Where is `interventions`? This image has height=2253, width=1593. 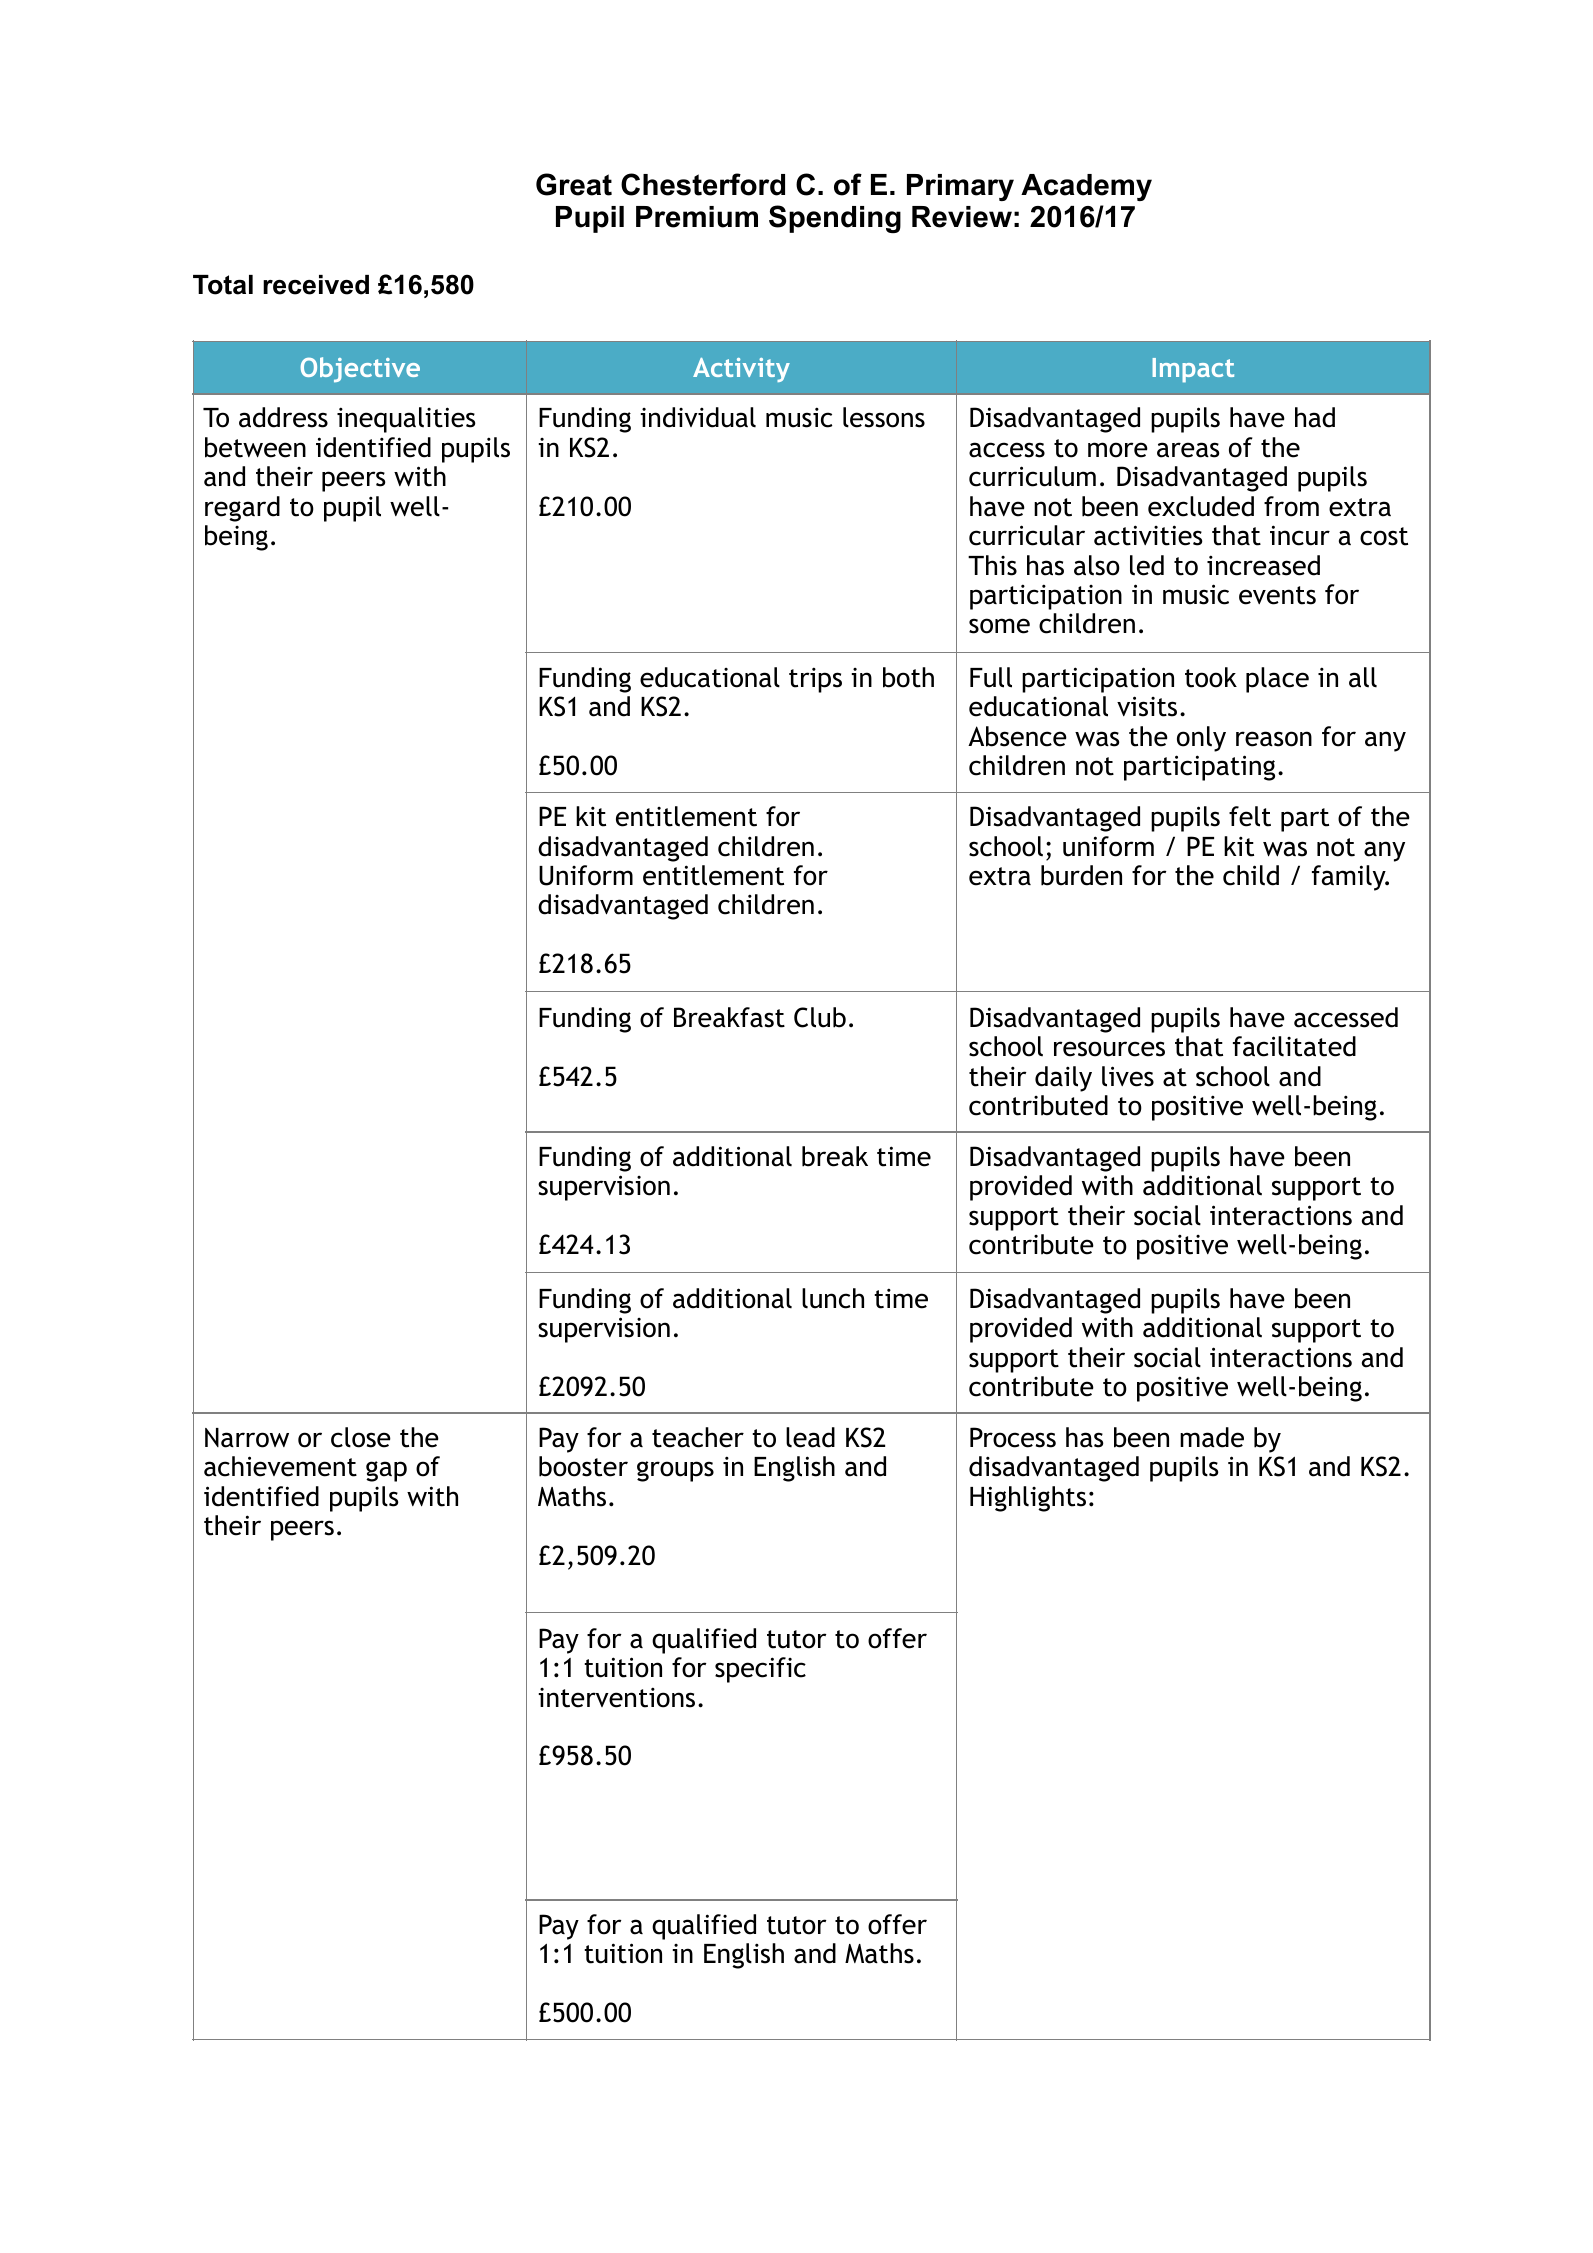
interventions is located at coordinates (616, 1697).
